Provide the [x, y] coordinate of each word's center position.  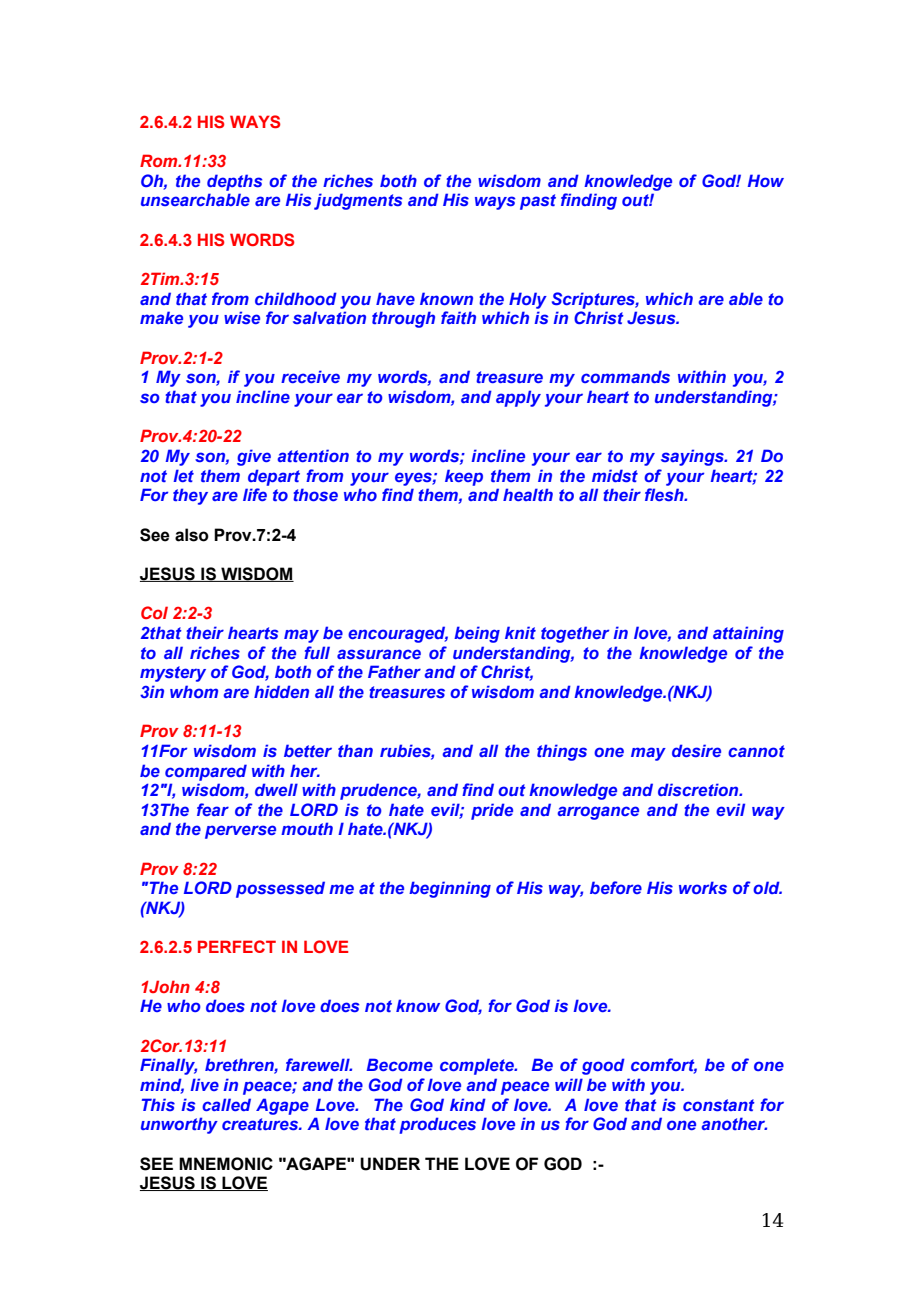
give [254, 457]
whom [194, 691]
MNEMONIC [226, 1164]
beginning [450, 889]
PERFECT [237, 946]
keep [464, 477]
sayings [693, 457]
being [477, 634]
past [538, 202]
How [766, 180]
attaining [748, 634]
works [703, 887]
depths [234, 182]
